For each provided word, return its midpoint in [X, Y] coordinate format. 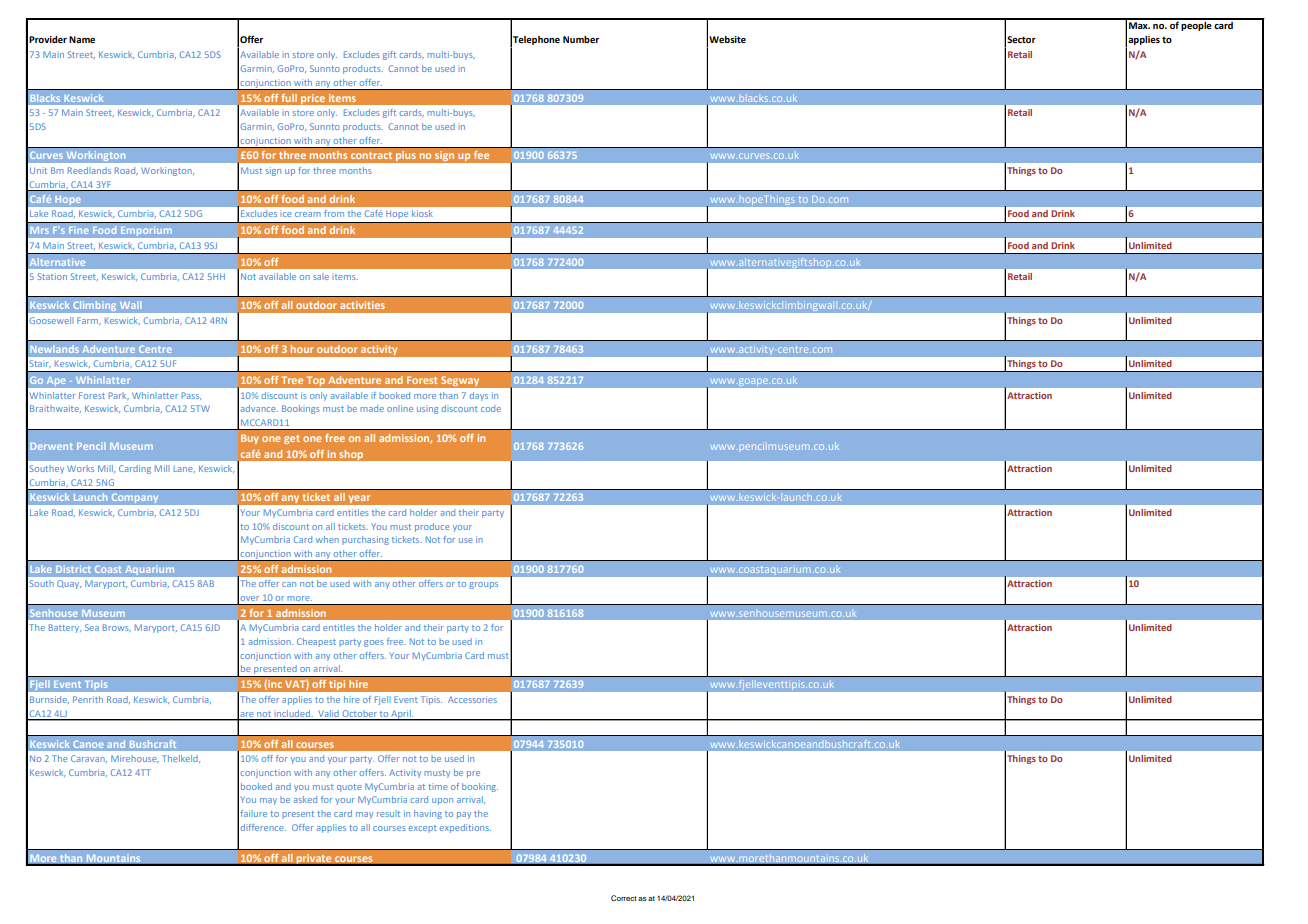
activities [362, 305]
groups [483, 585]
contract [371, 155]
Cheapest [316, 642]
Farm [88, 321]
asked [305, 799]
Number [581, 39]
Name [82, 39]
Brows [117, 628]
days [479, 396]
